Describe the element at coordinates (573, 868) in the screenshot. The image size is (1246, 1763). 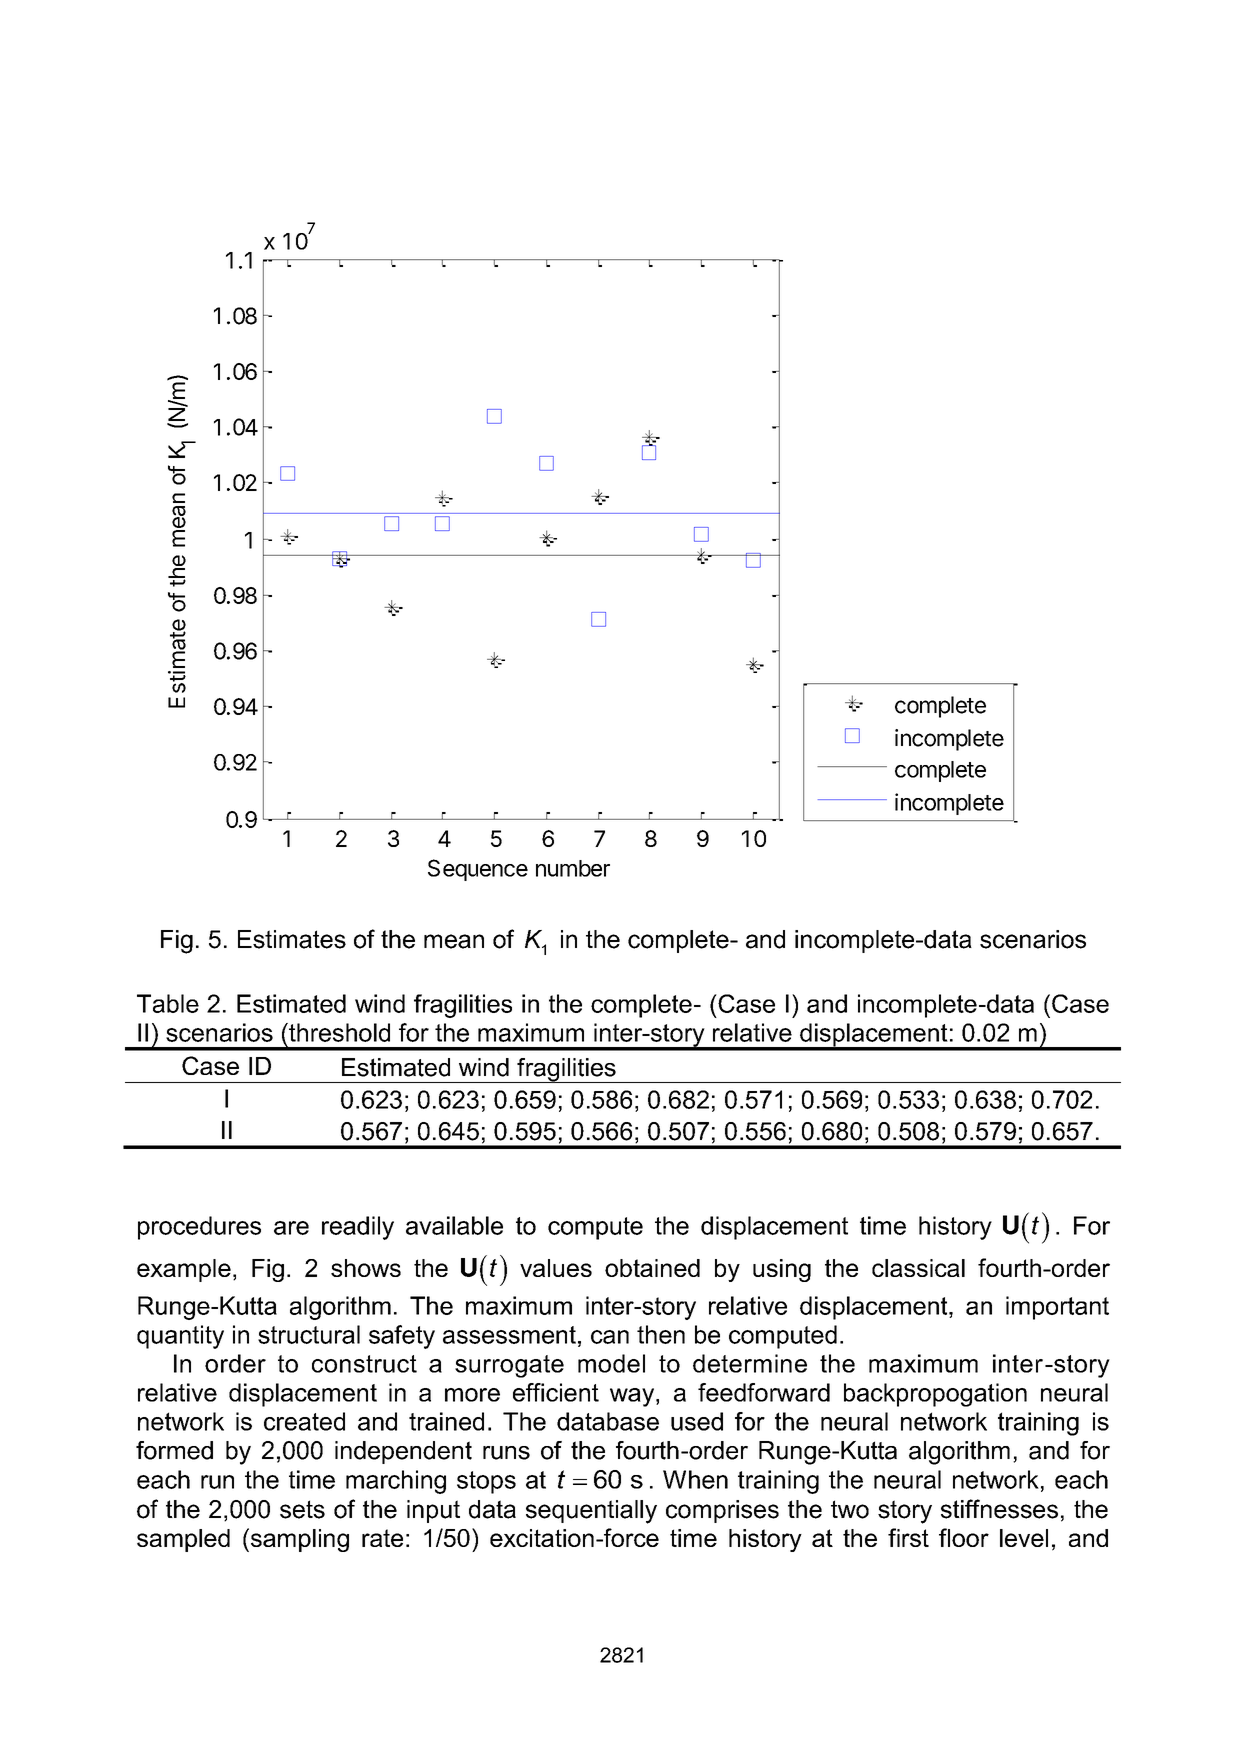
I see `number` at that location.
